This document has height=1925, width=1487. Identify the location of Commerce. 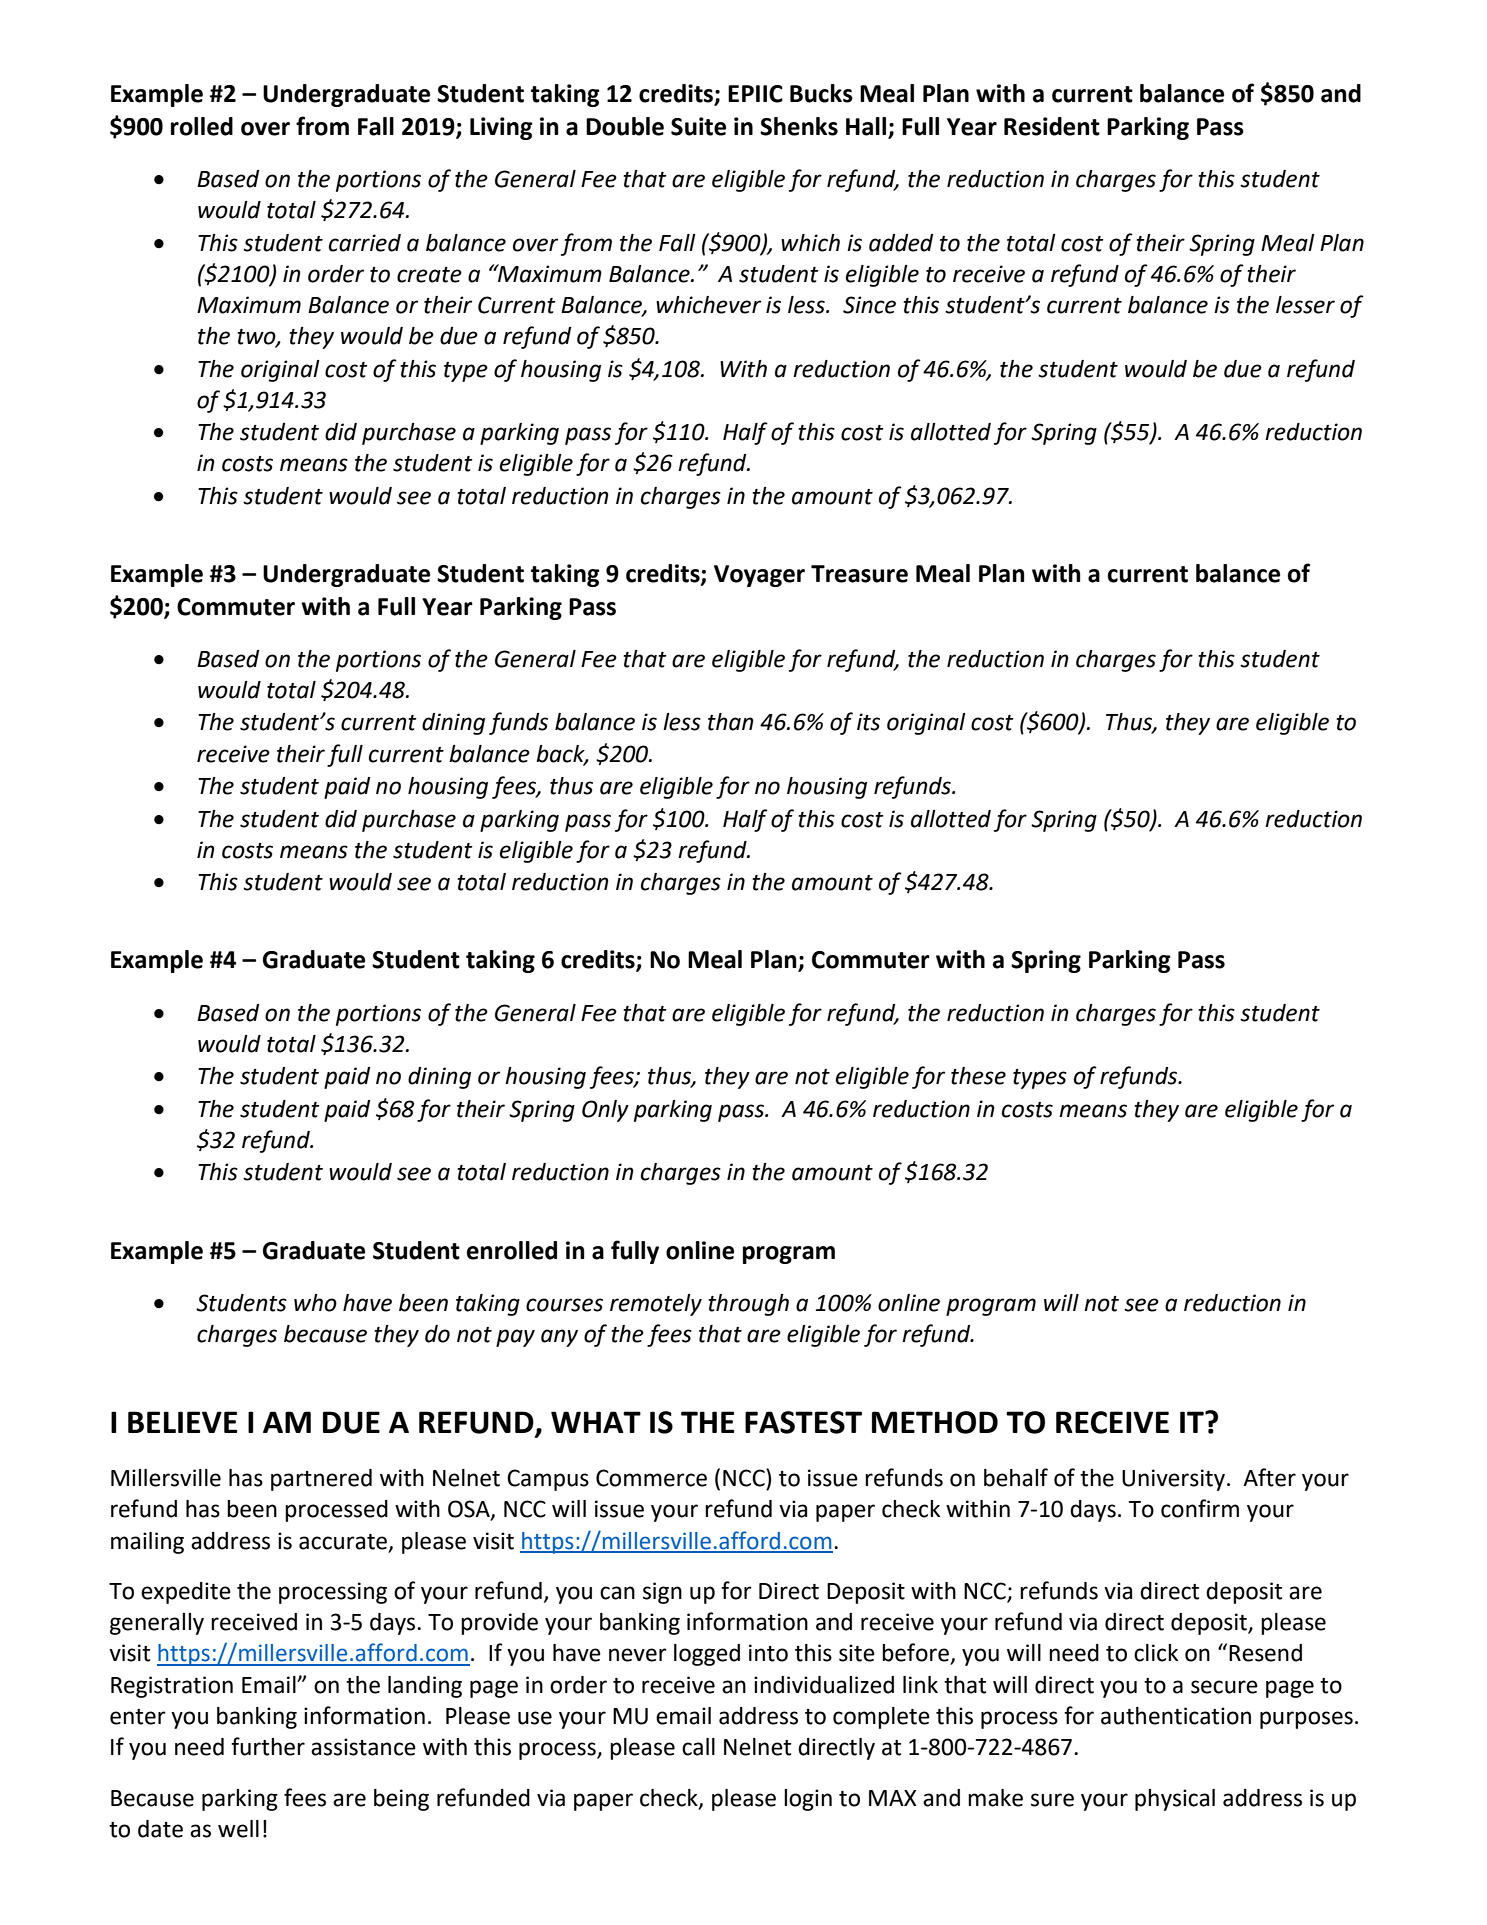
(651, 1478).
